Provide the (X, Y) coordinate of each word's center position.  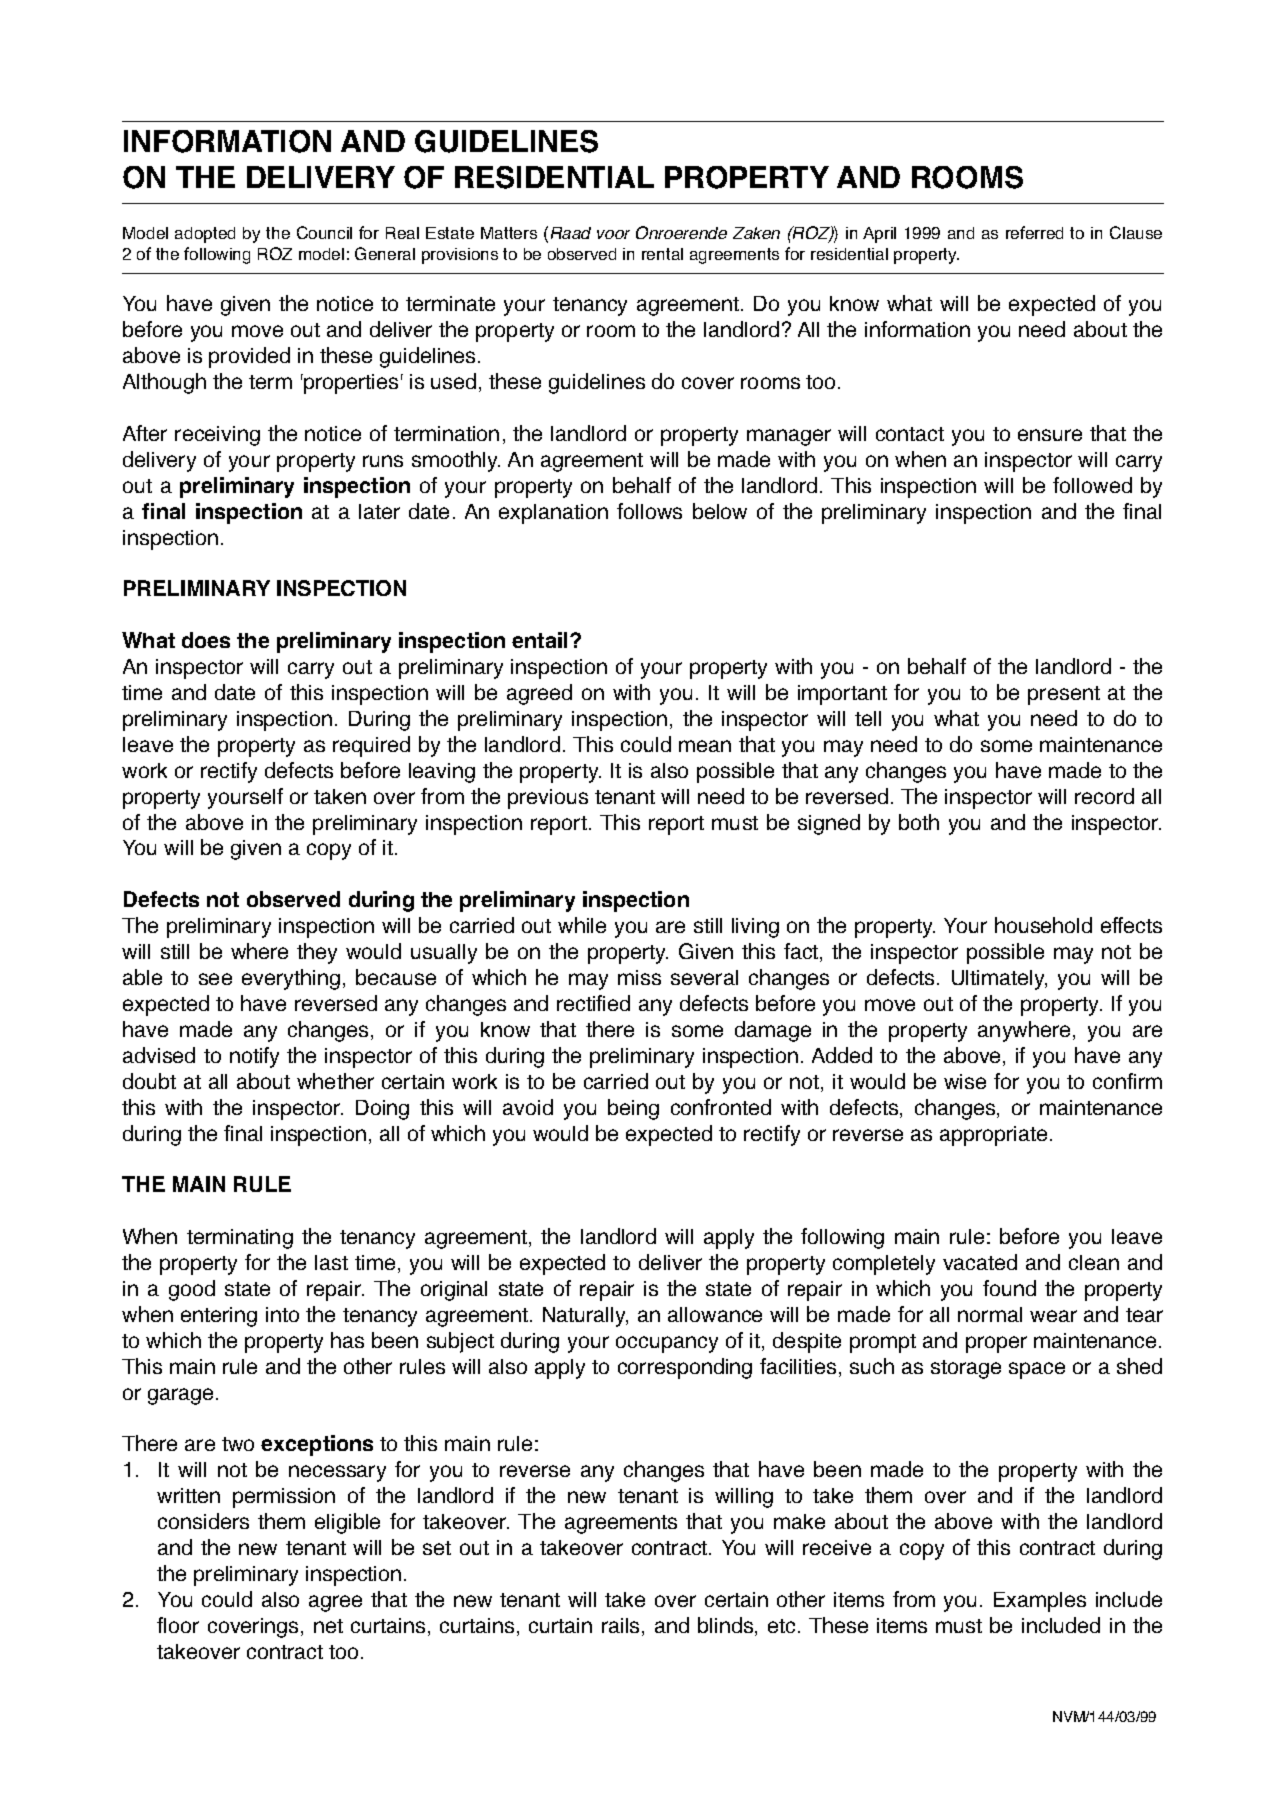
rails (620, 1625)
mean (705, 746)
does (206, 640)
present (1064, 695)
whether (335, 1081)
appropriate (993, 1136)
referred (1034, 232)
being (633, 1109)
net (328, 1626)
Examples (1040, 1602)
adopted (205, 235)
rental (662, 254)
